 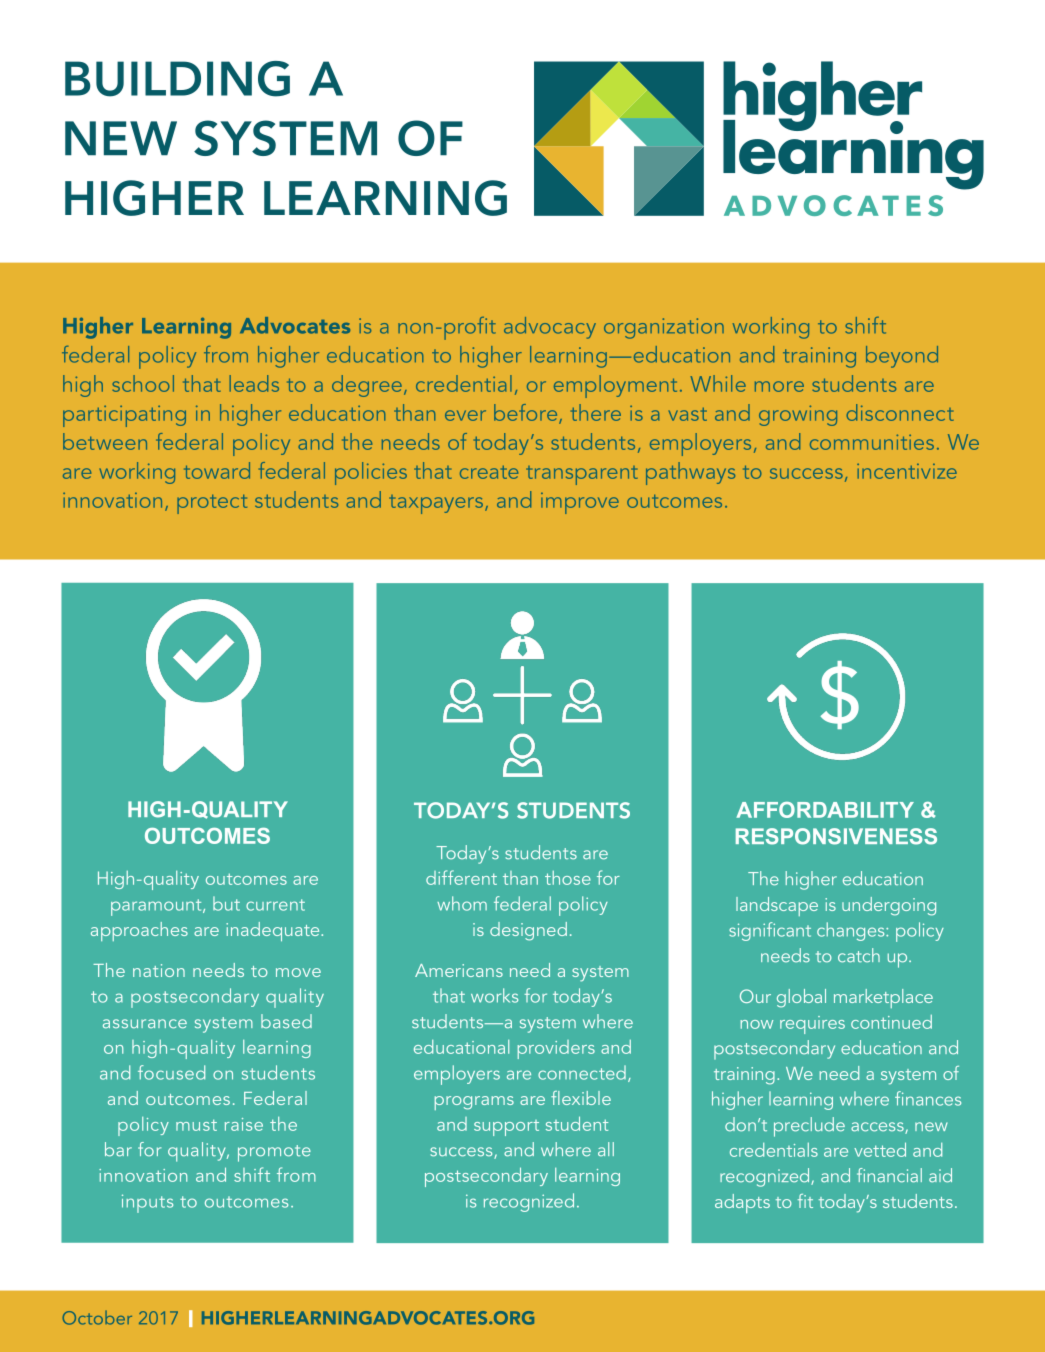 What do you see at coordinates (568, 878) in the screenshot?
I see `those` at bounding box center [568, 878].
